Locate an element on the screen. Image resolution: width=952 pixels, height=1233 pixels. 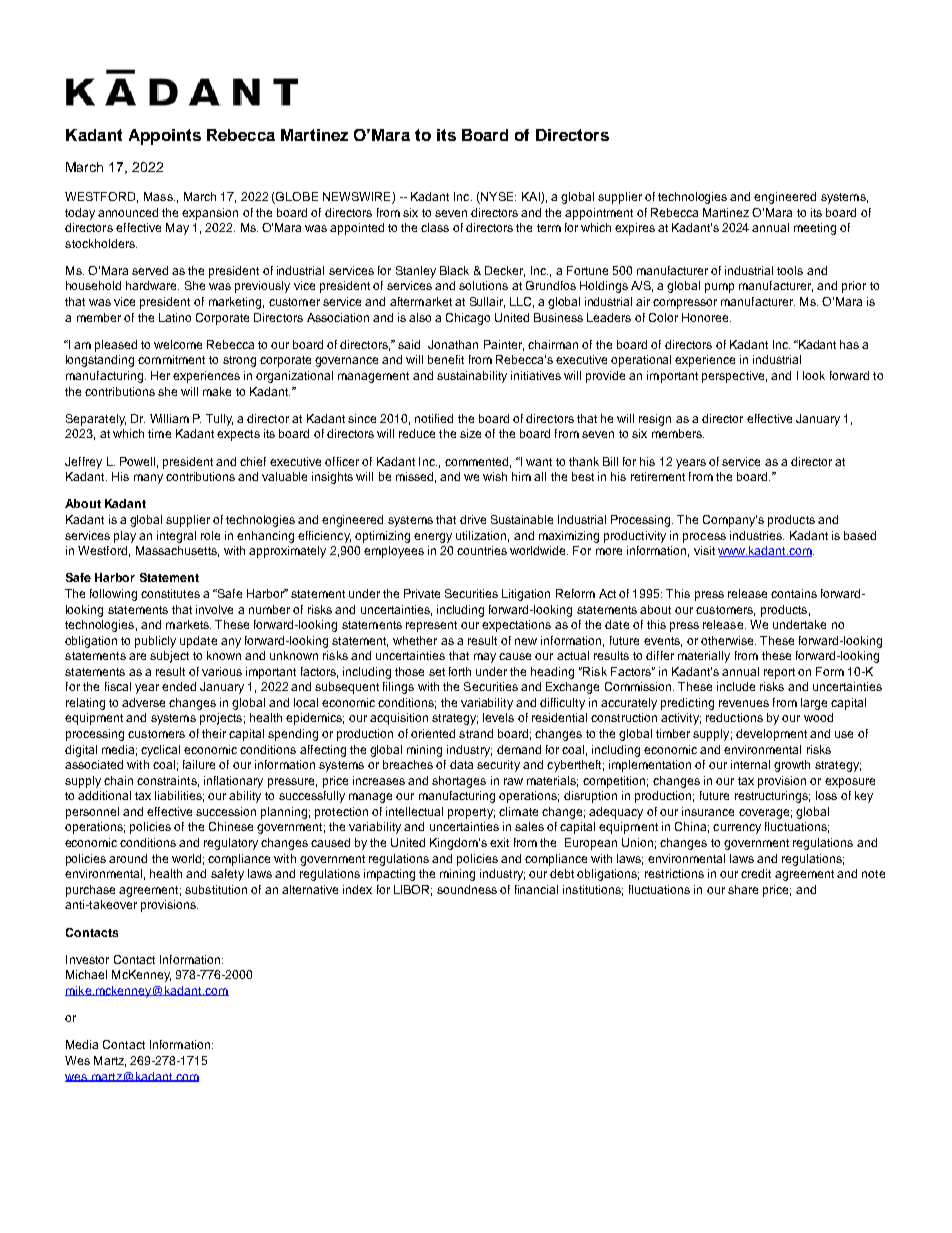
ended is located at coordinates (179, 686).
